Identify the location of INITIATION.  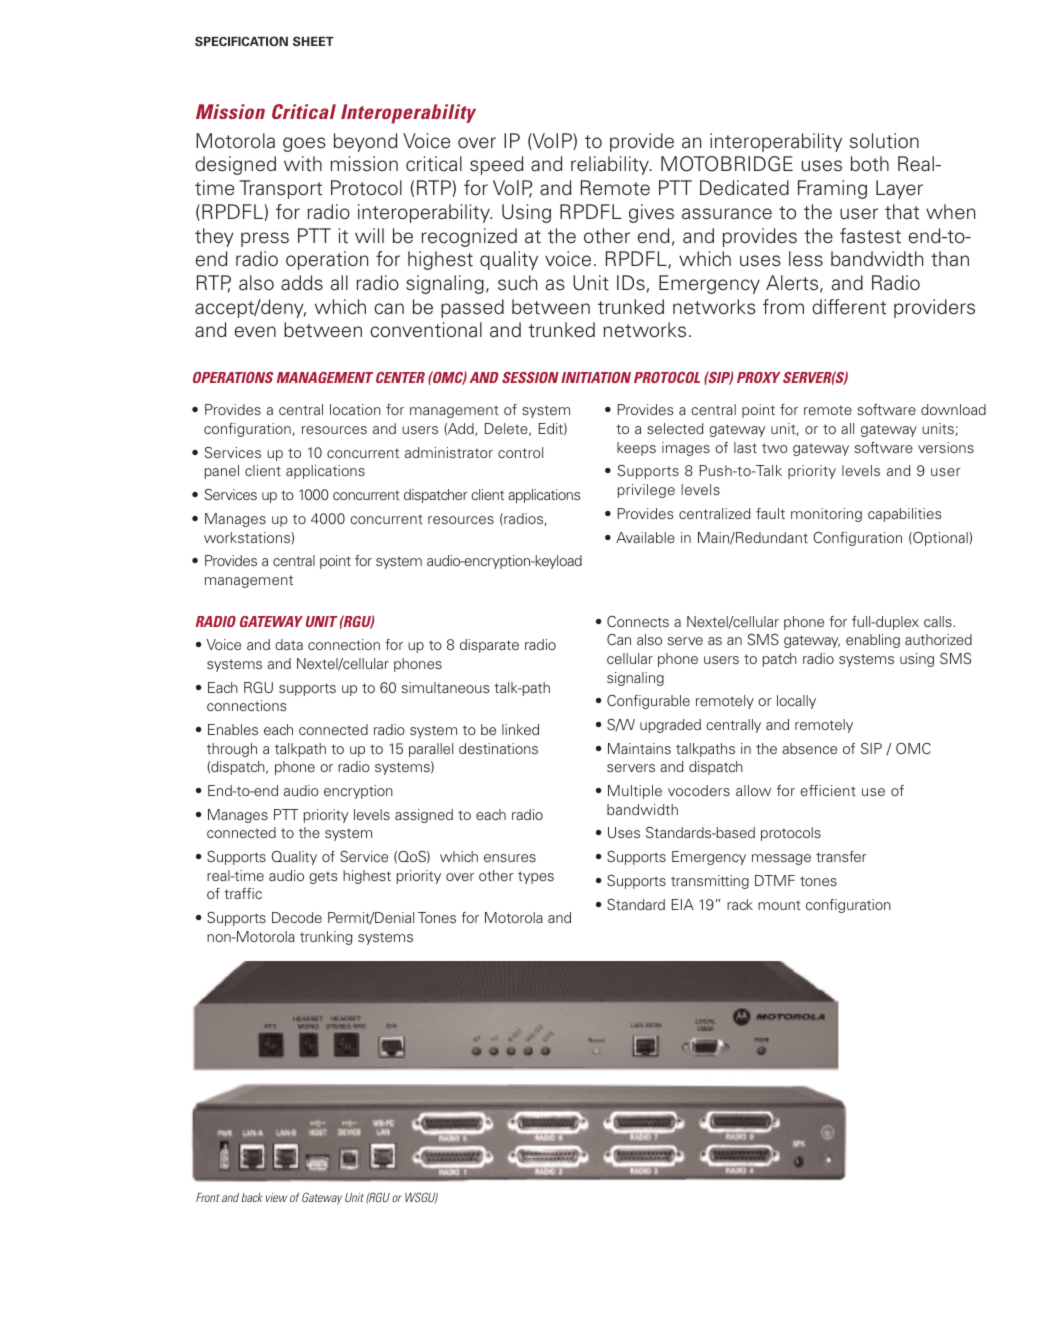
(596, 377).
